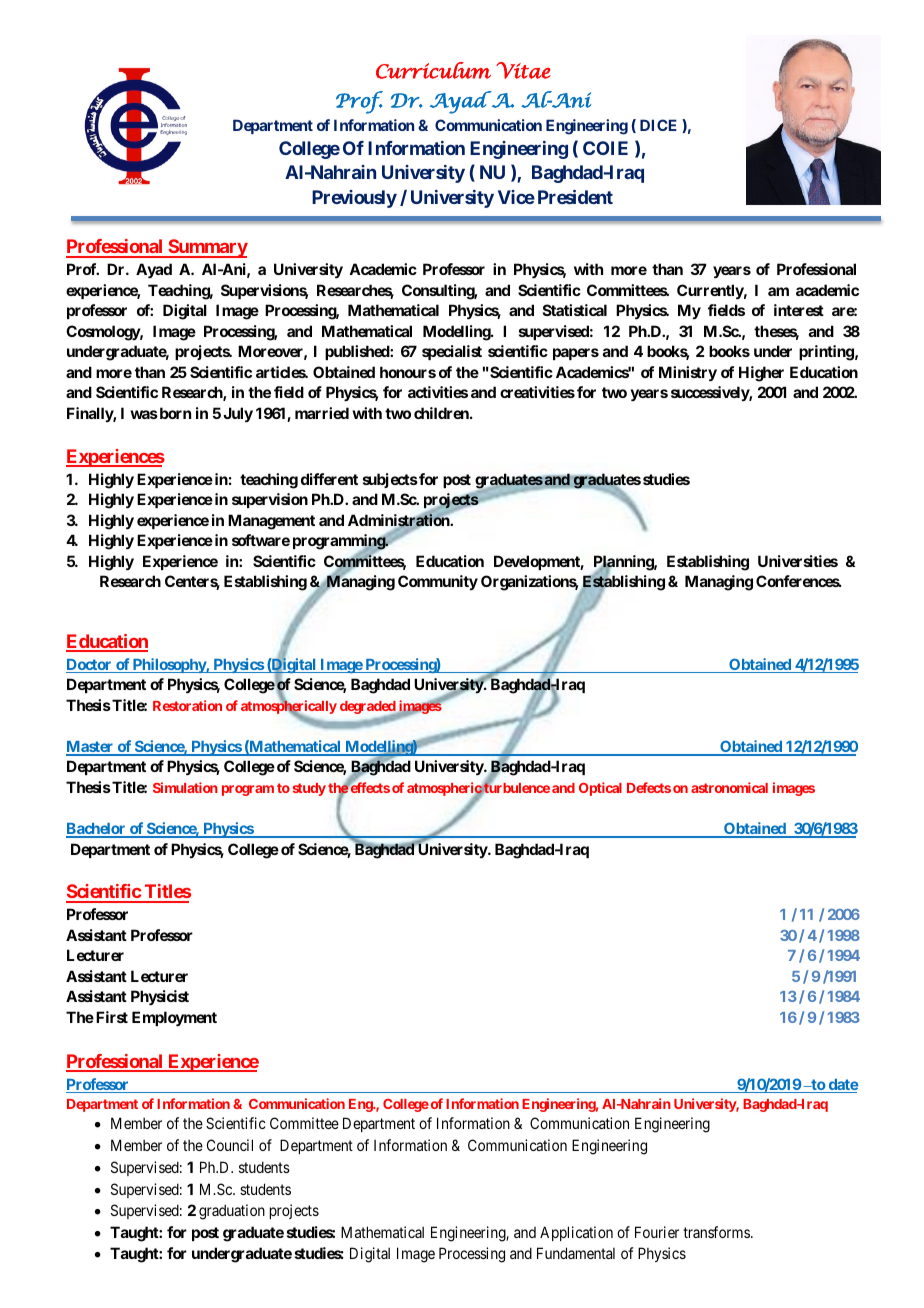 Image resolution: width=924 pixels, height=1308 pixels. What do you see at coordinates (433, 70) in the screenshot?
I see `Curriculum` at bounding box center [433, 70].
